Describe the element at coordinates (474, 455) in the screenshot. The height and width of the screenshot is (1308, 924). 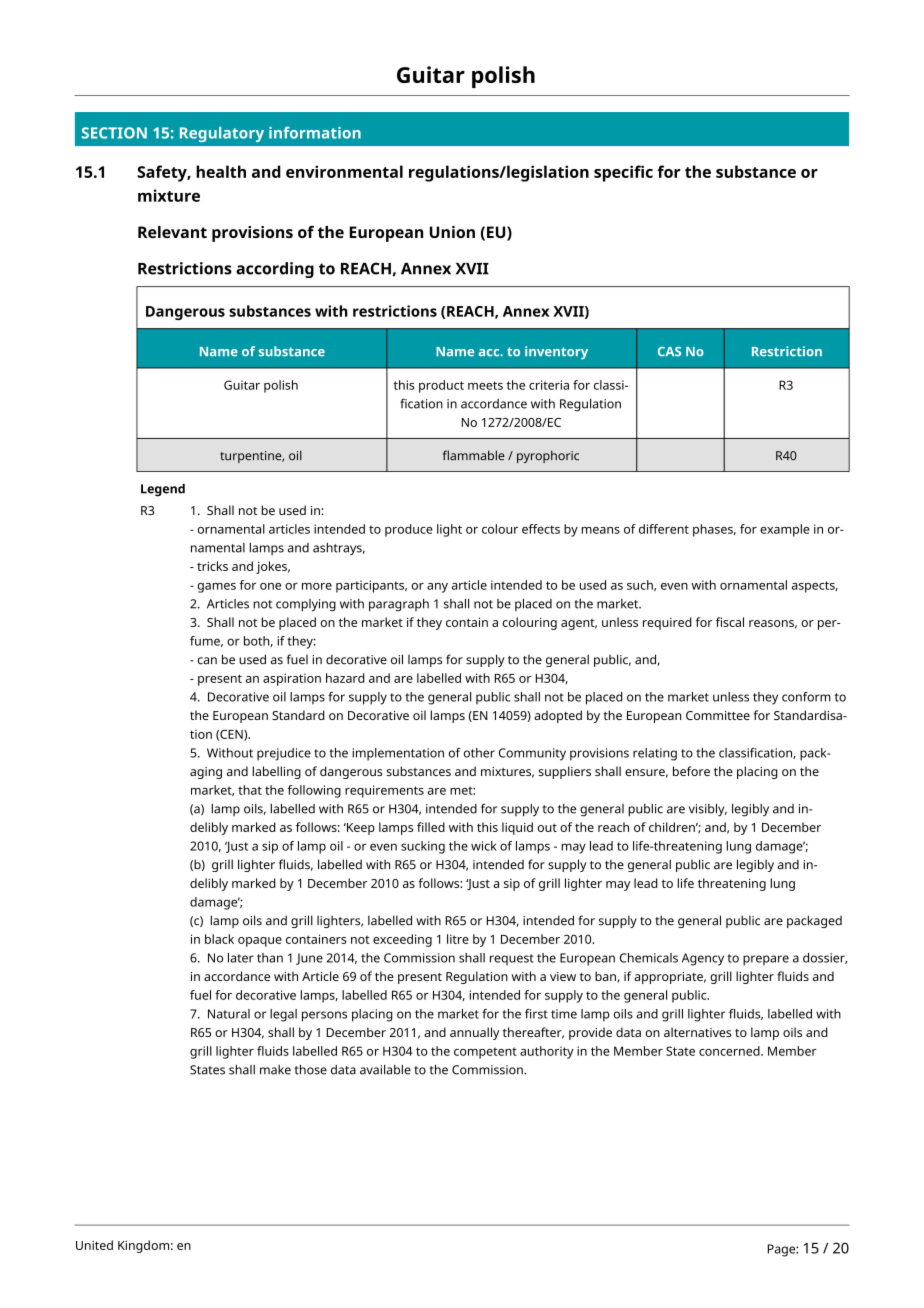
I see `flammable` at that location.
